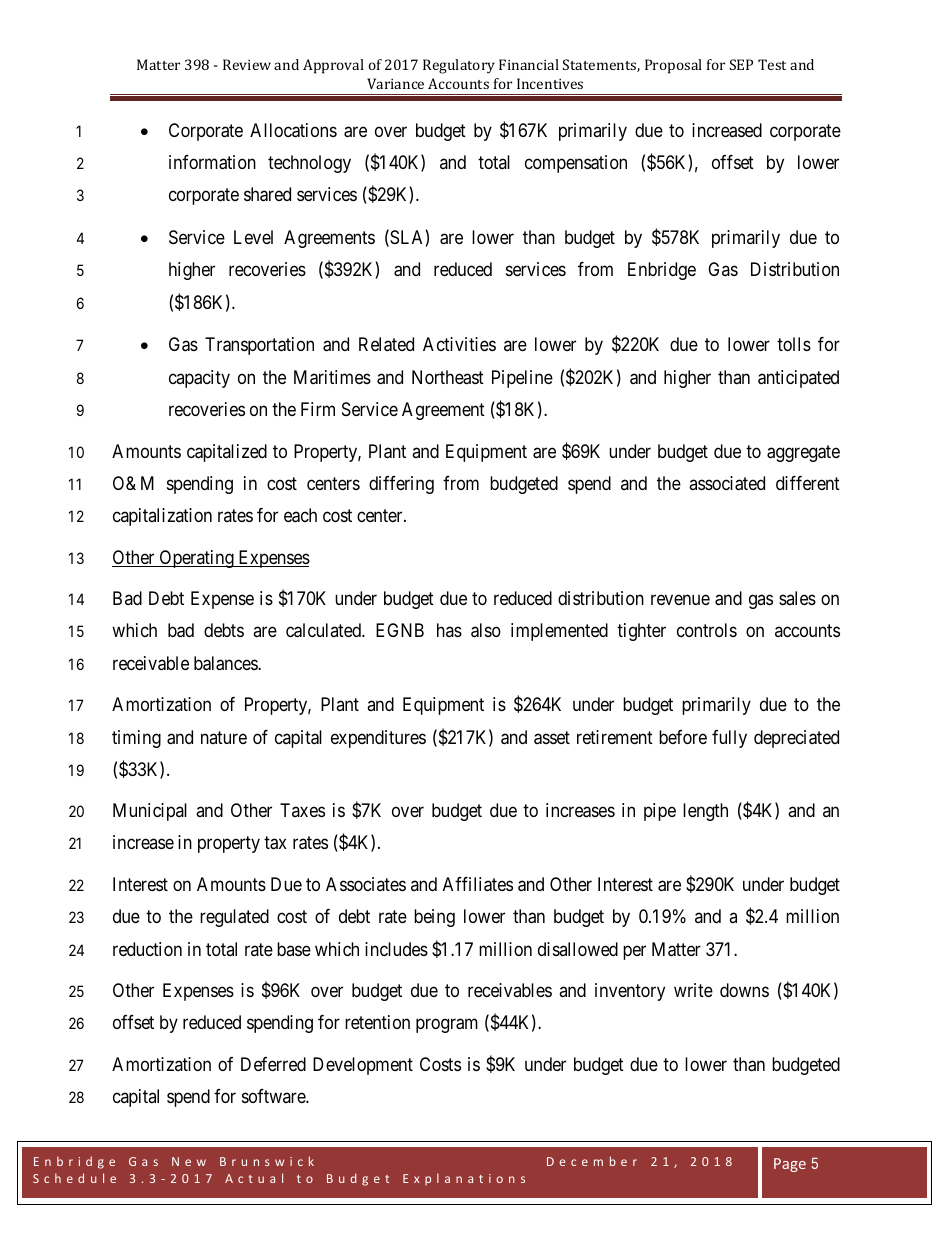 Image resolution: width=952 pixels, height=1233 pixels. Describe the element at coordinates (741, 64) in the document. I see `SEP` at that location.
